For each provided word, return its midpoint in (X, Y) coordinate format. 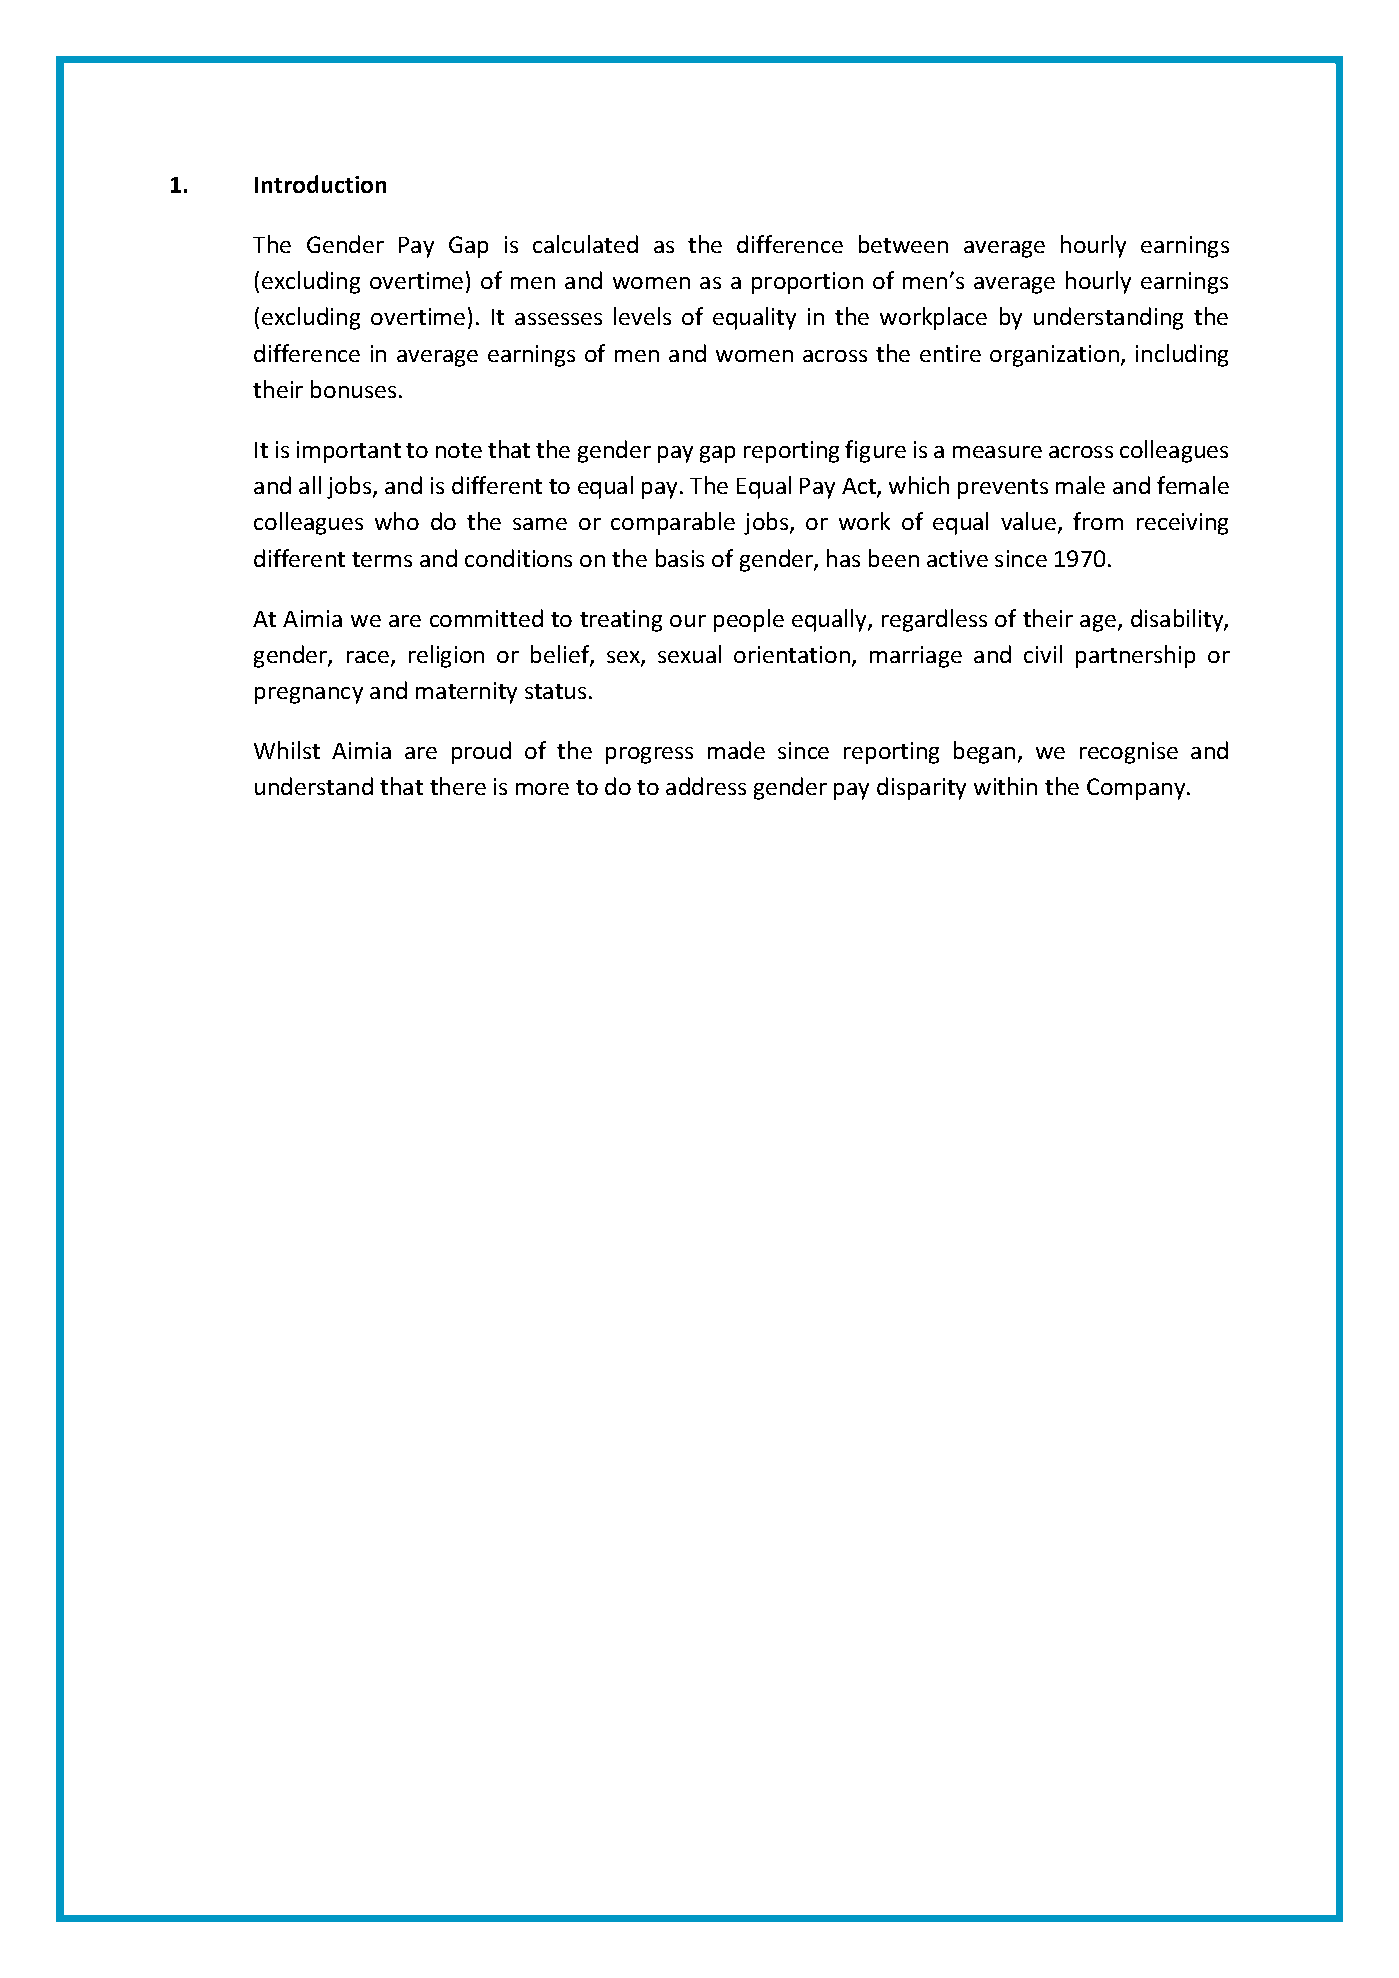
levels (642, 316)
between (903, 244)
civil (1043, 654)
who (397, 521)
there (458, 786)
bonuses (353, 389)
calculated (585, 244)
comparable (673, 523)
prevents (1003, 489)
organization (1054, 356)
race (368, 657)
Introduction (320, 184)
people (749, 620)
